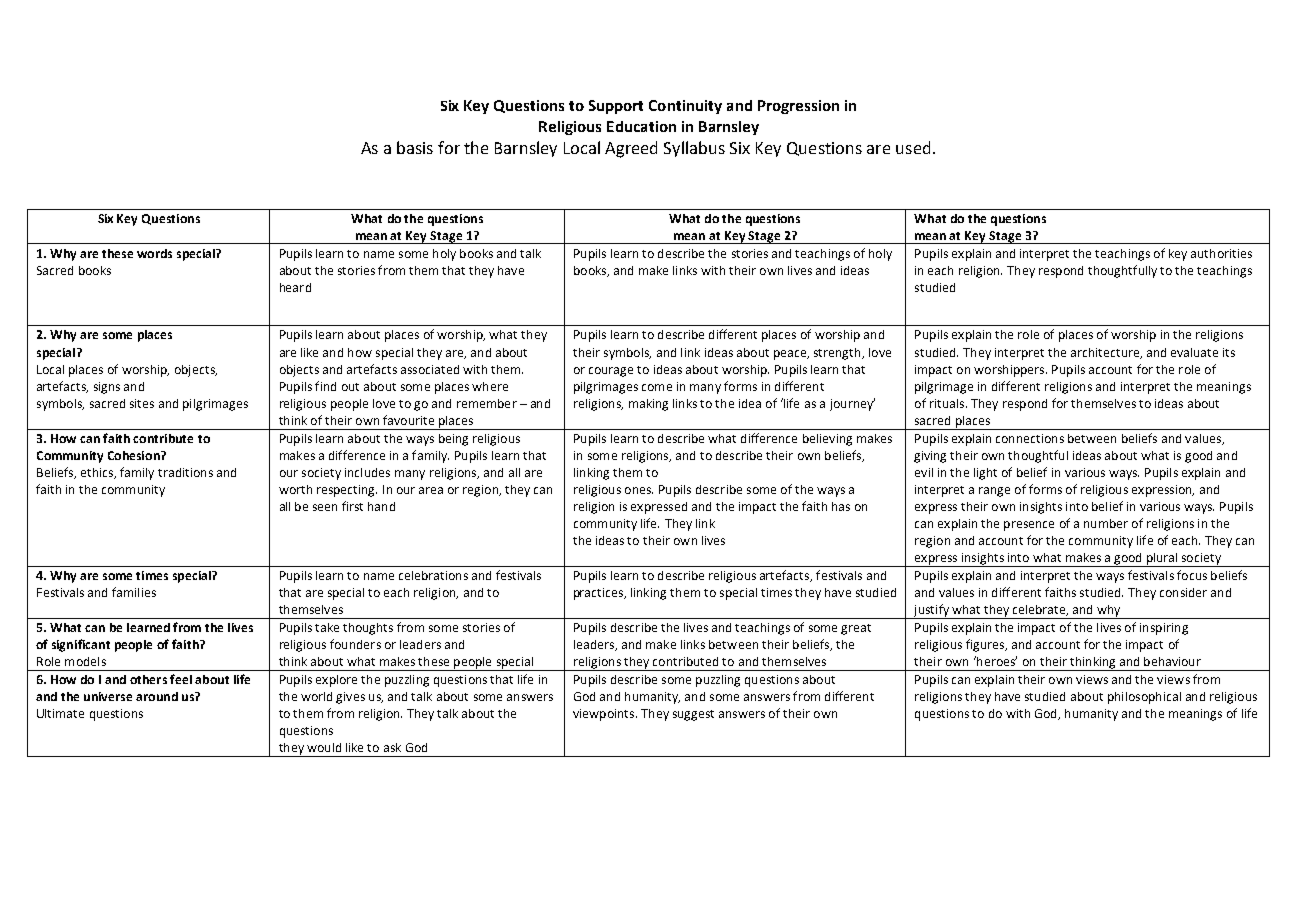 This screenshot has height=924, width=1308. Describe the element at coordinates (1162, 560) in the screenshot. I see `plural` at that location.
